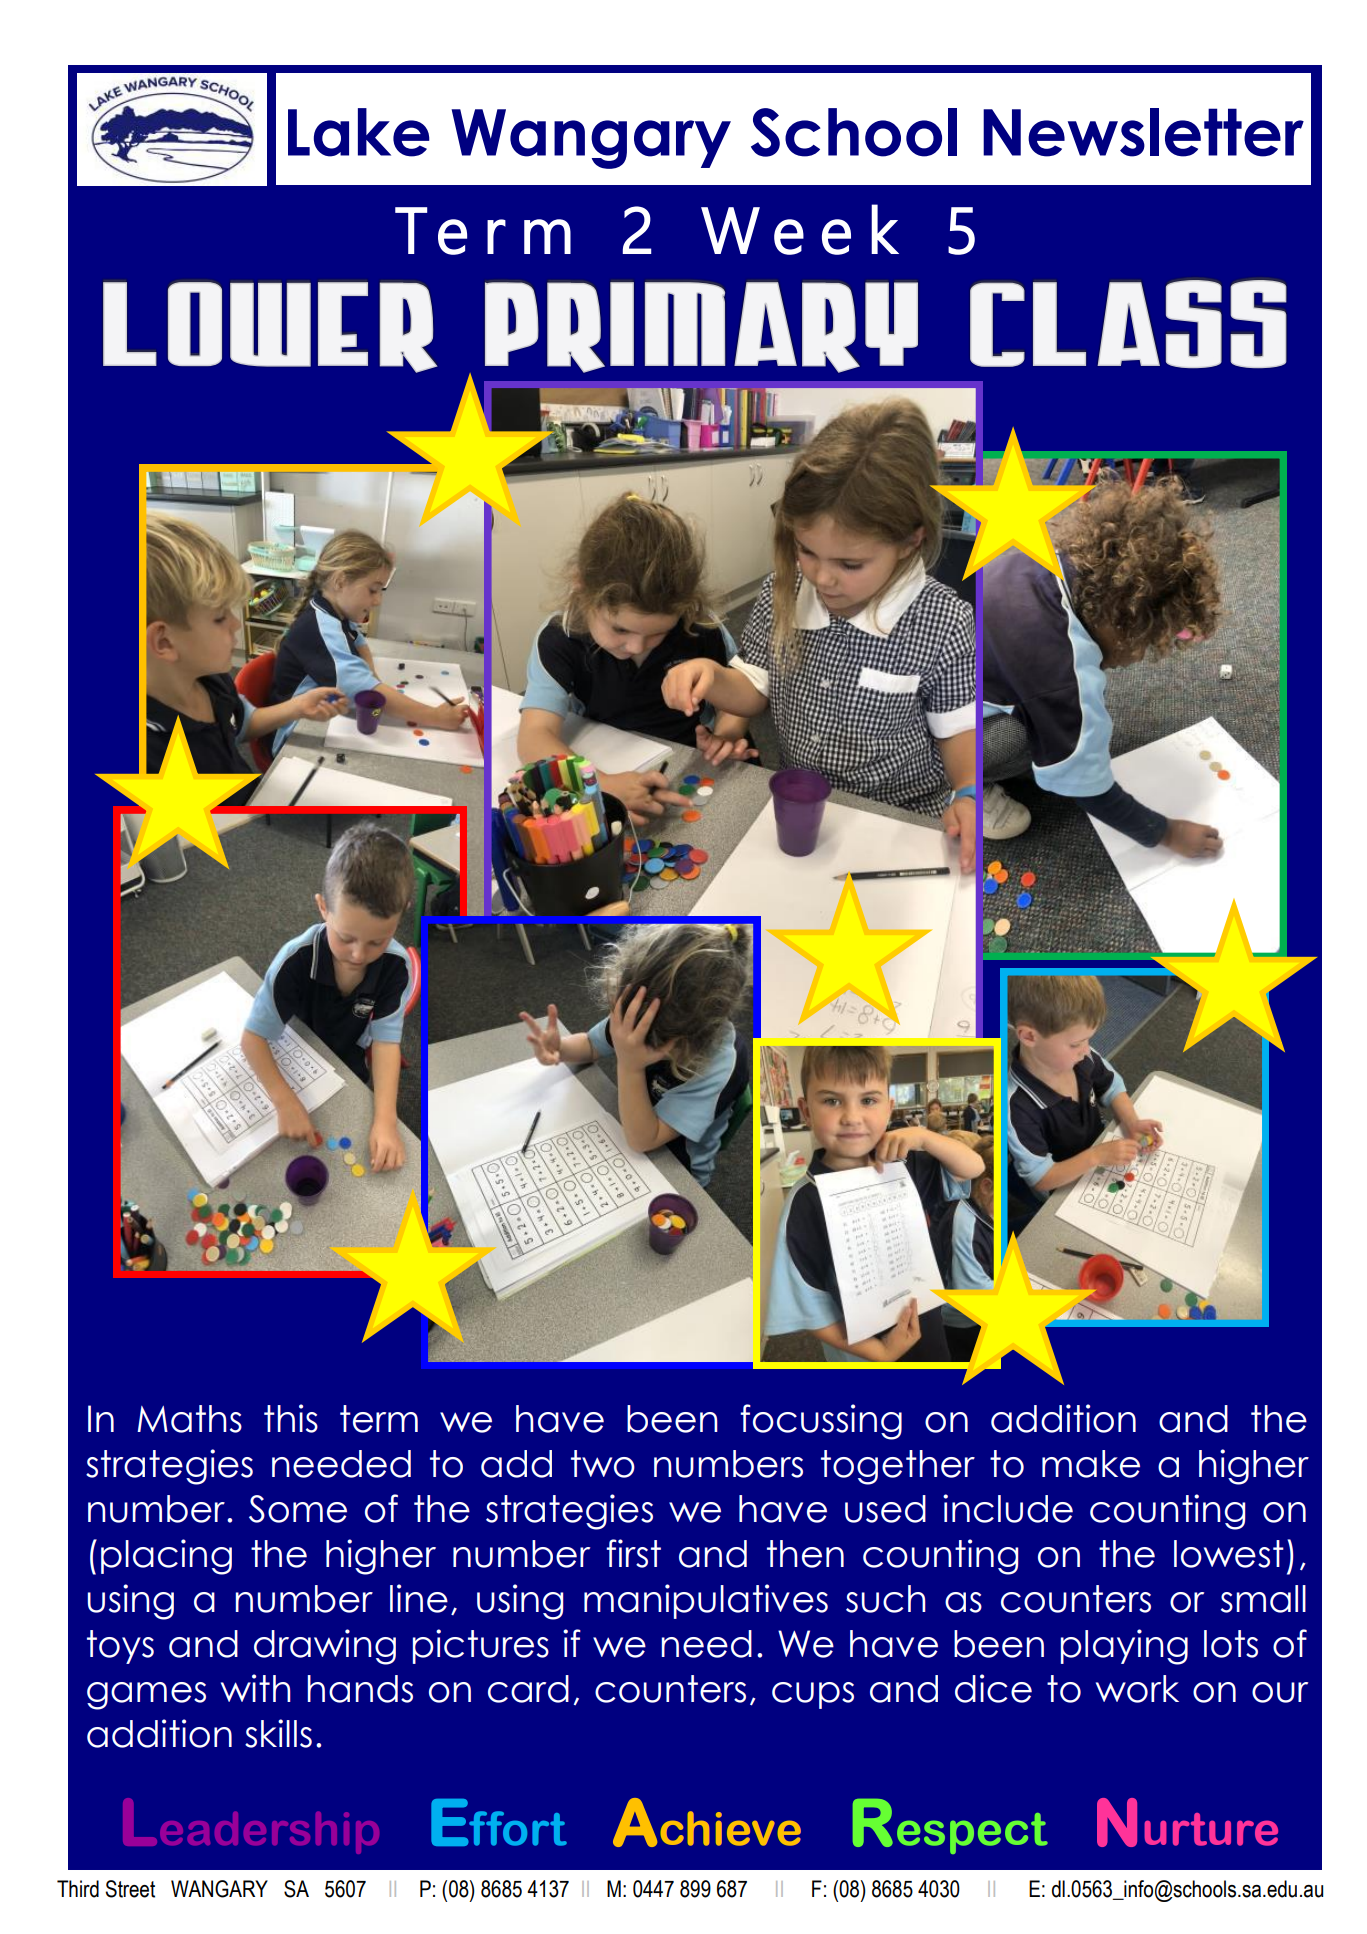 The height and width of the screenshot is (1934, 1367). What do you see at coordinates (359, 132) in the screenshot?
I see `Lake` at bounding box center [359, 132].
